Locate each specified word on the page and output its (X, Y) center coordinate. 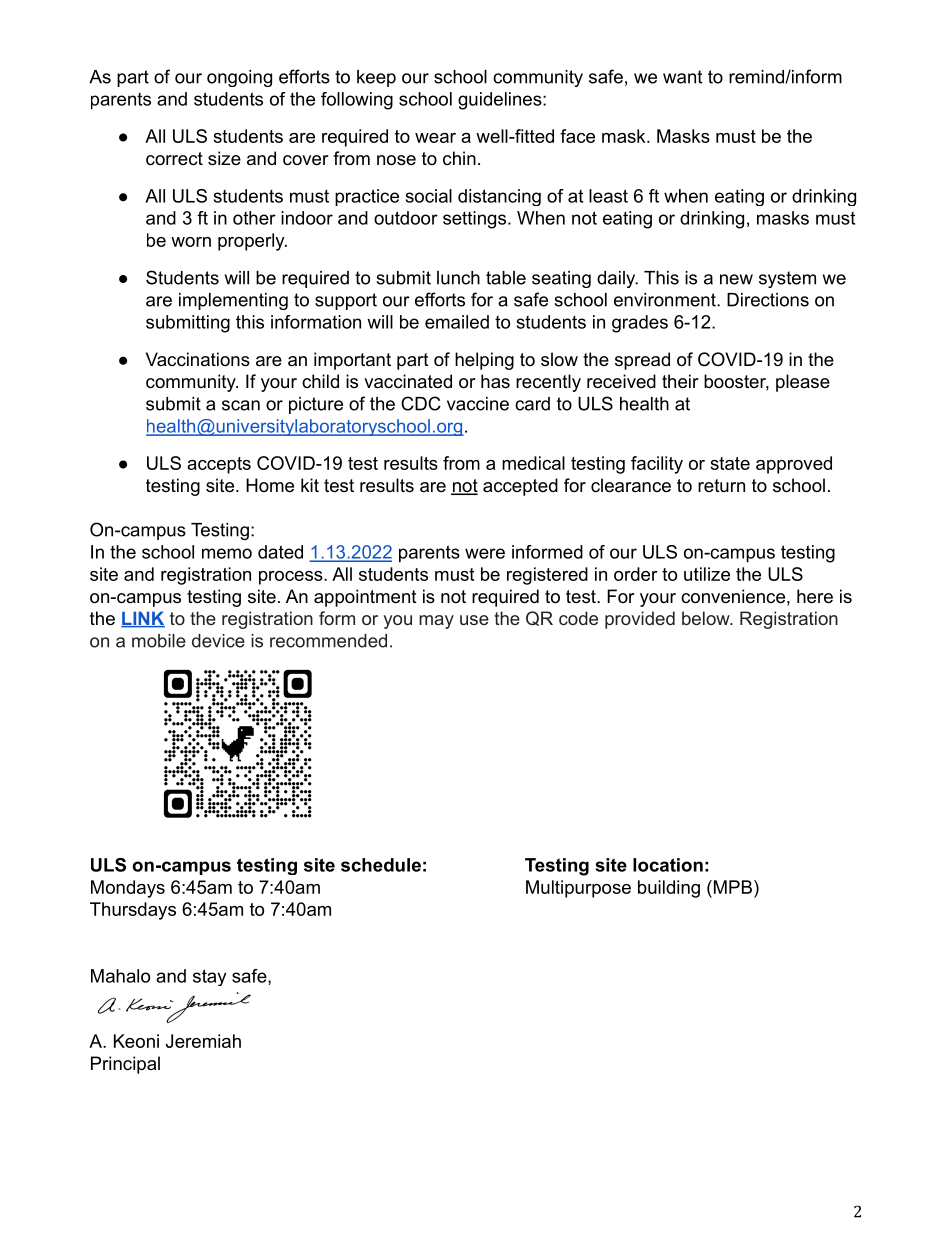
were (485, 553)
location (668, 865)
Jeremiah (203, 1041)
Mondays (128, 889)
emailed (457, 322)
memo (227, 553)
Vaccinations (198, 359)
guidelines (500, 101)
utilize (707, 574)
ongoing (239, 78)
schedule (381, 865)
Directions (768, 300)
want (682, 77)
